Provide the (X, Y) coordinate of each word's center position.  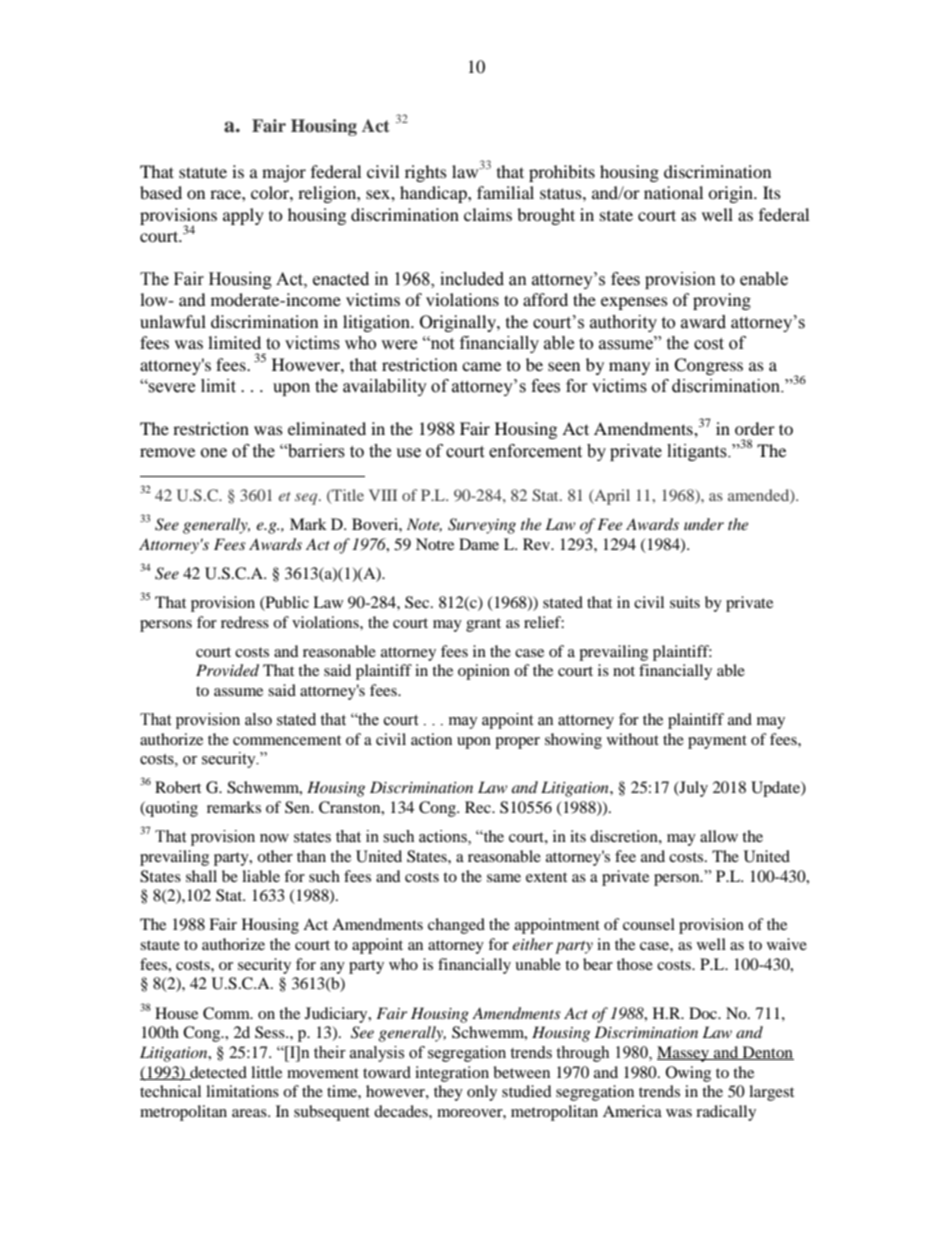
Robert (178, 787)
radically (726, 1113)
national (673, 192)
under (704, 524)
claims (488, 214)
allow (719, 836)
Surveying (482, 526)
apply (243, 216)
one (214, 453)
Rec (479, 807)
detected (217, 1073)
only (482, 1093)
